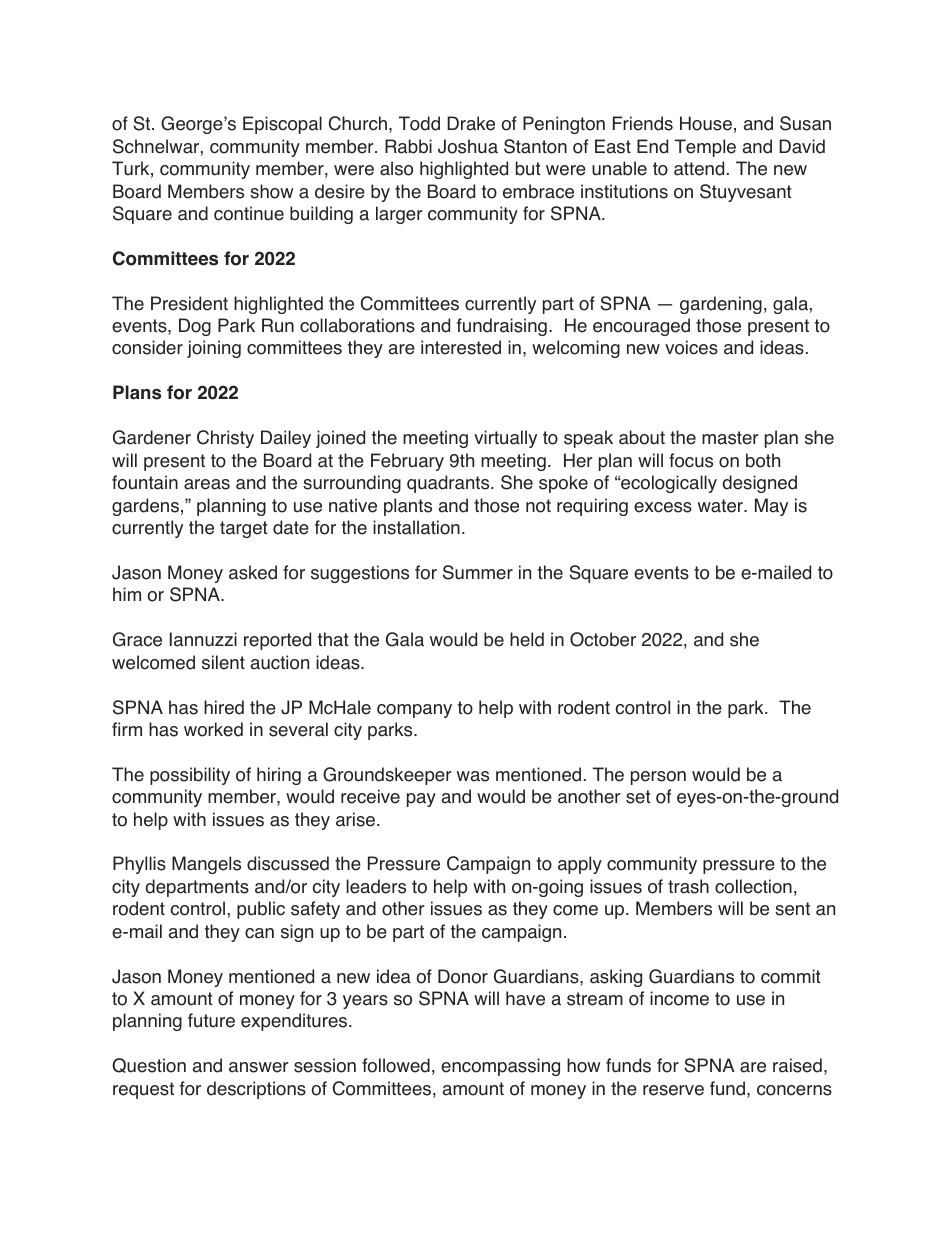 The width and height of the page is (952, 1233). What do you see at coordinates (603, 639) in the page?
I see `October` at bounding box center [603, 639].
